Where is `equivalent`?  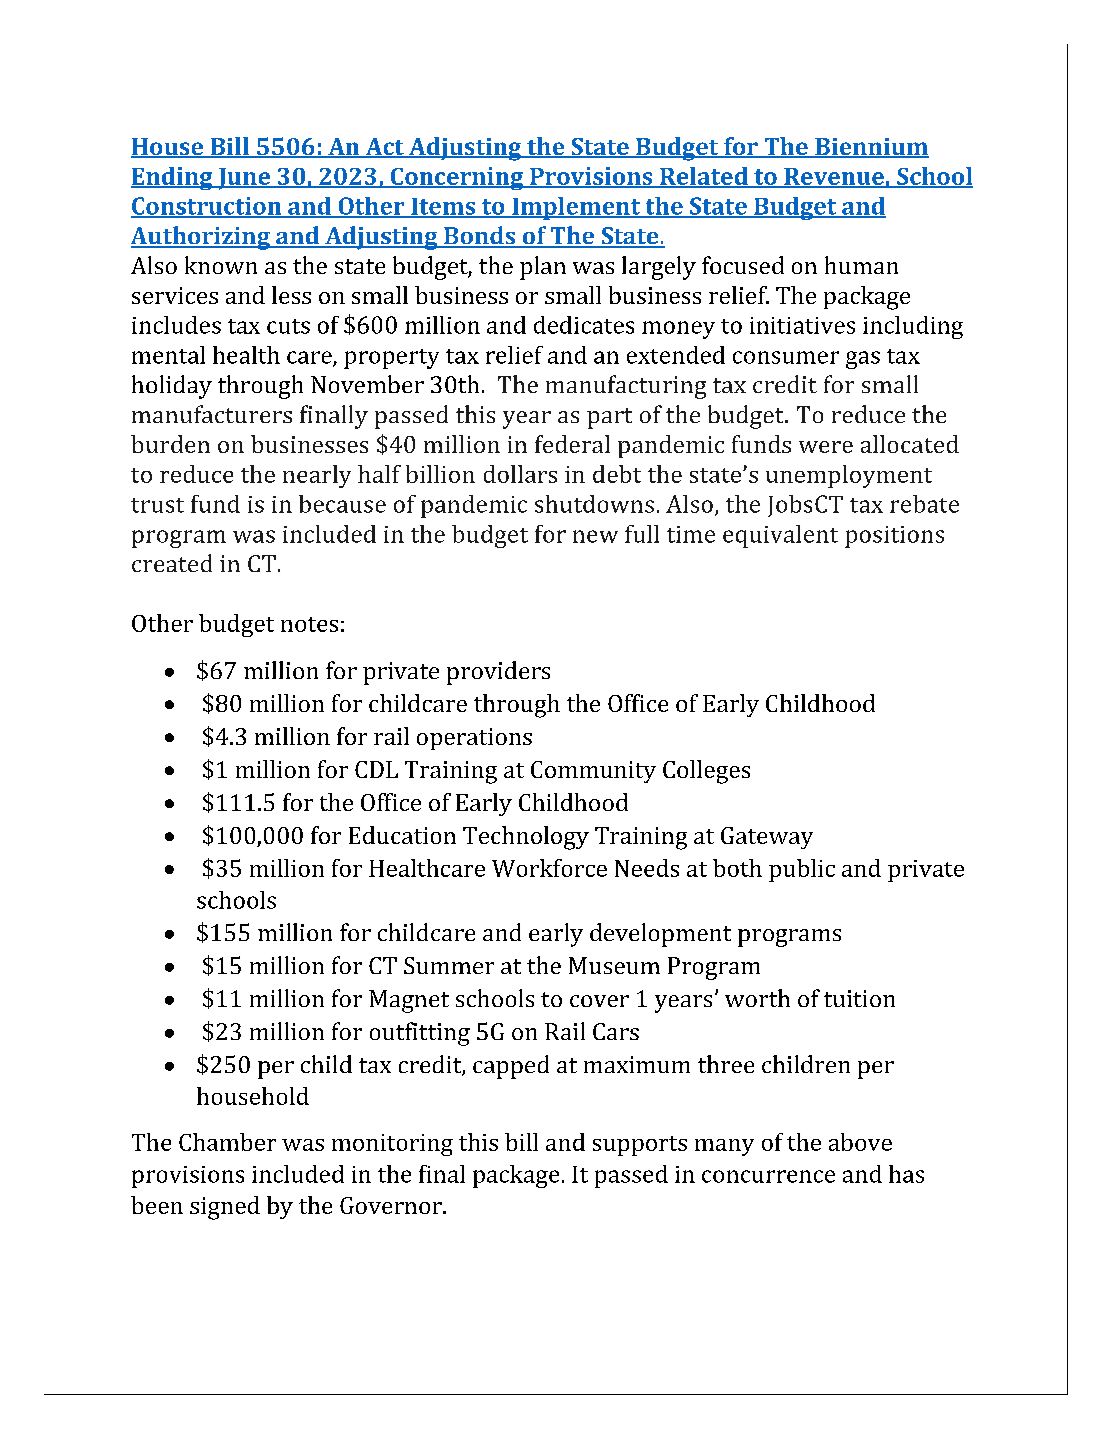
equivalent is located at coordinates (780, 536).
